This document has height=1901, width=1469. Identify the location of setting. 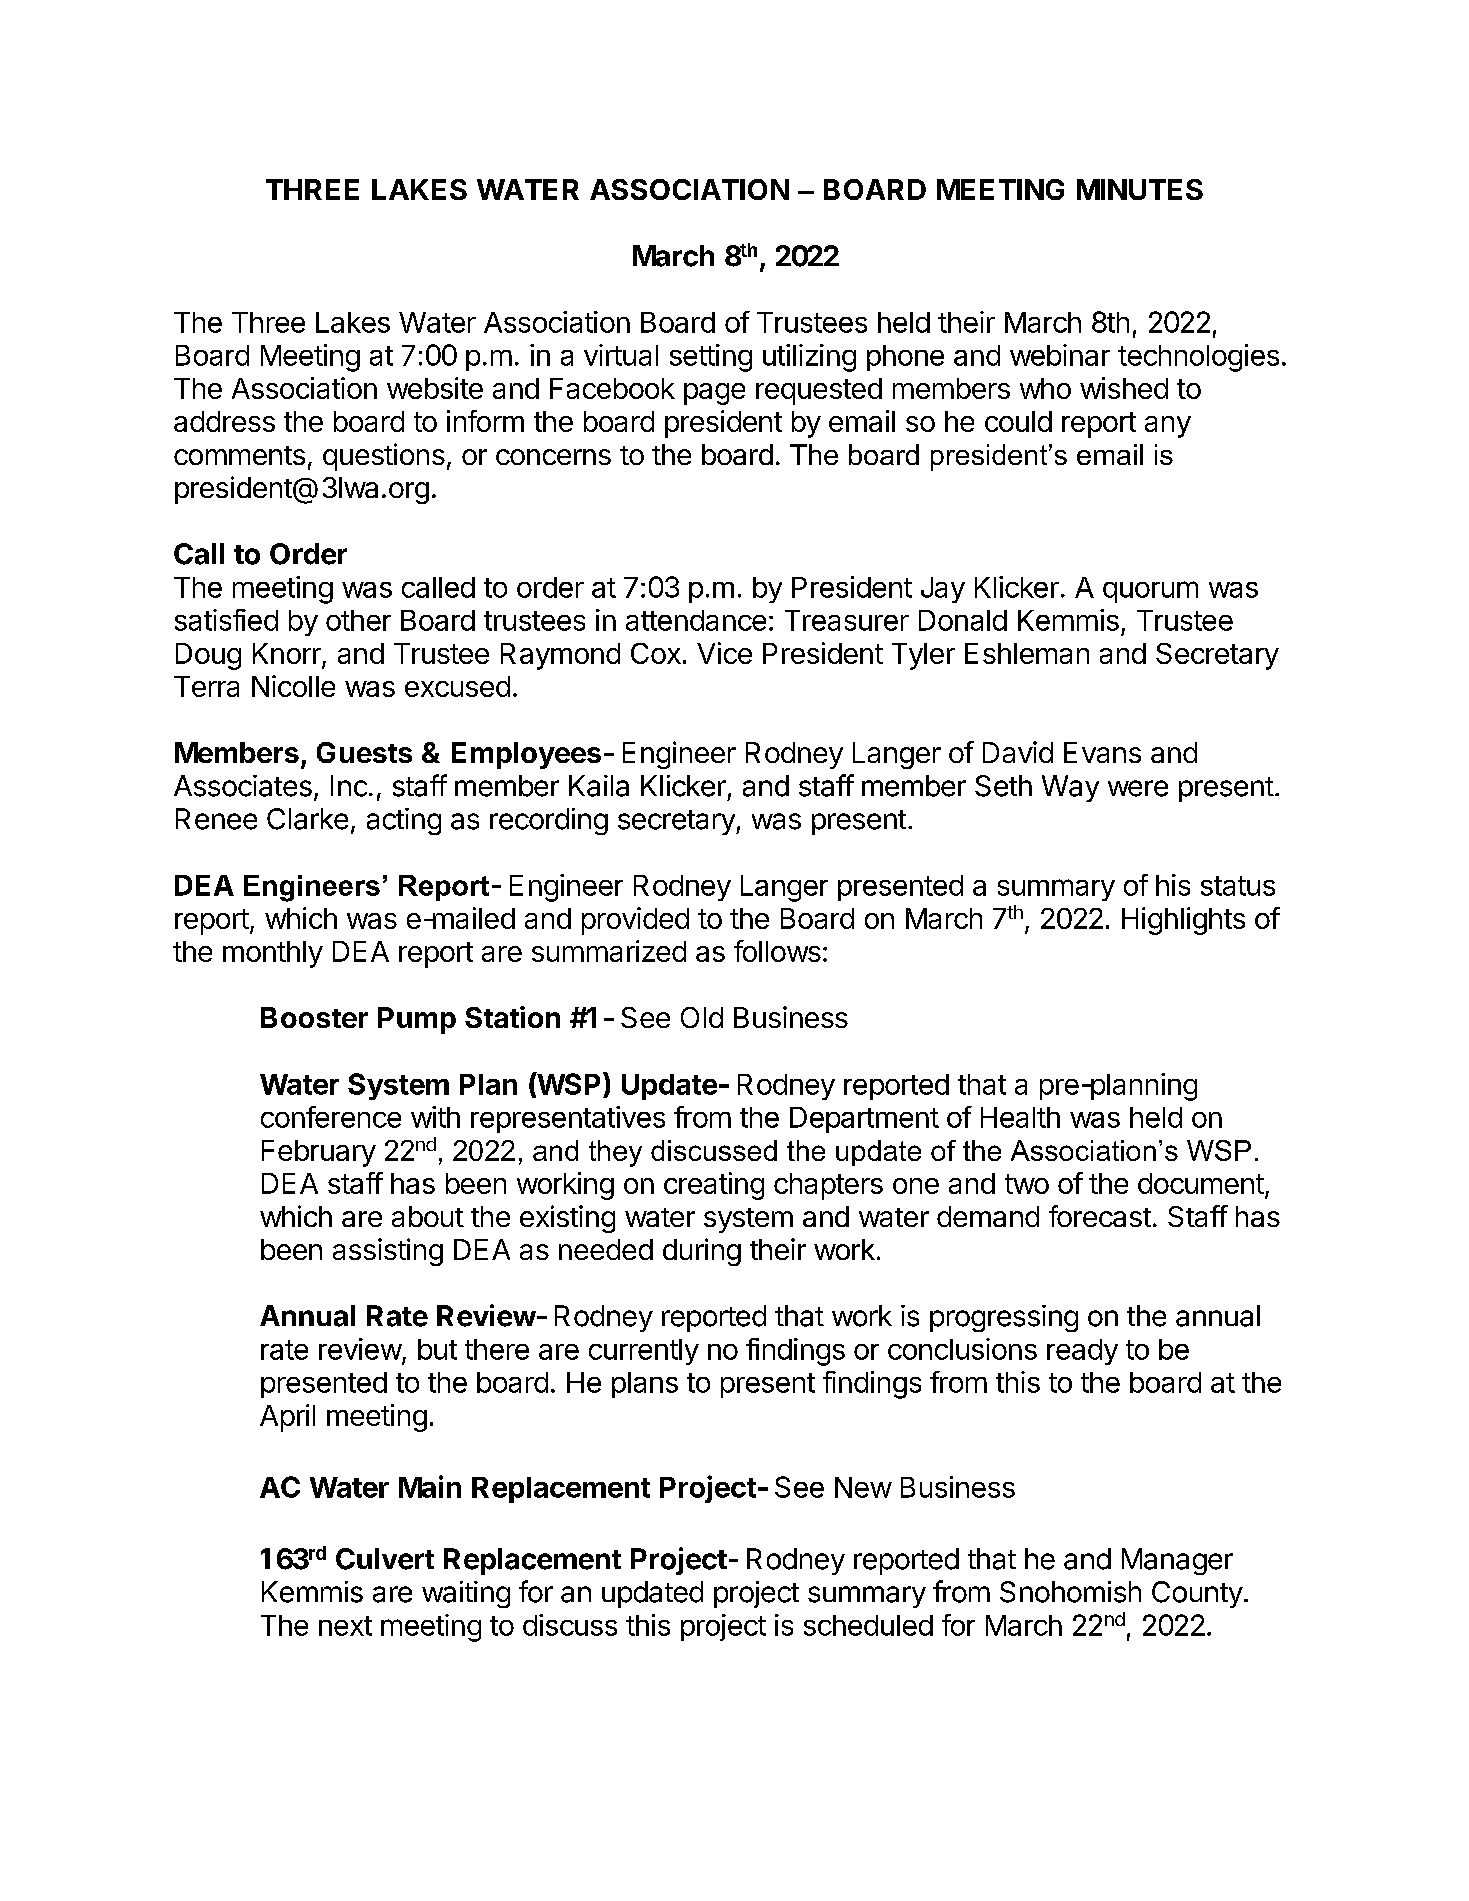
(711, 358).
